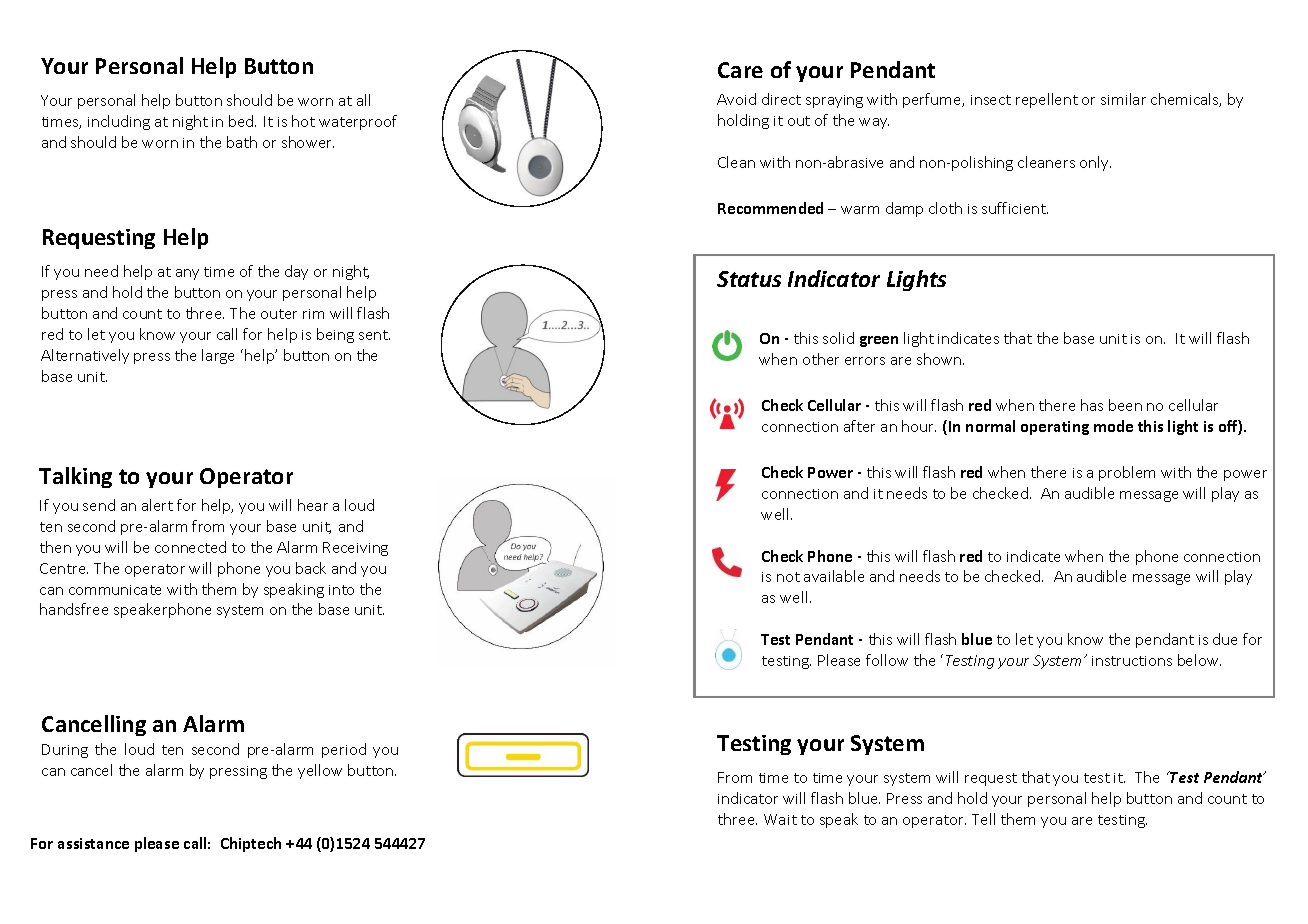 The height and width of the image is (924, 1308). I want to click on not, so click(788, 577).
